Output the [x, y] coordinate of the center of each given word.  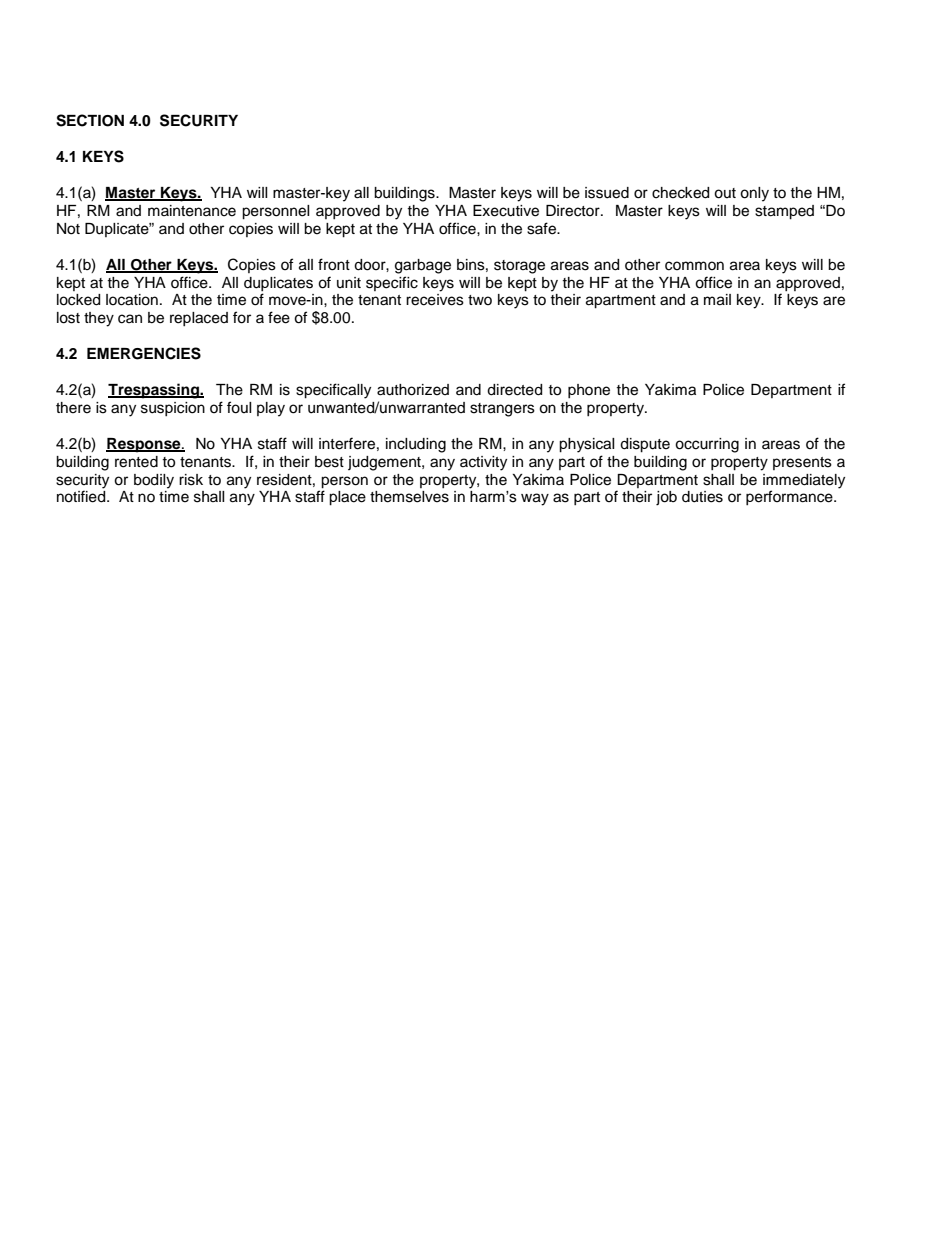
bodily [154, 481]
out [725, 193]
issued [607, 193]
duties [702, 497]
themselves [409, 497]
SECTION [90, 120]
